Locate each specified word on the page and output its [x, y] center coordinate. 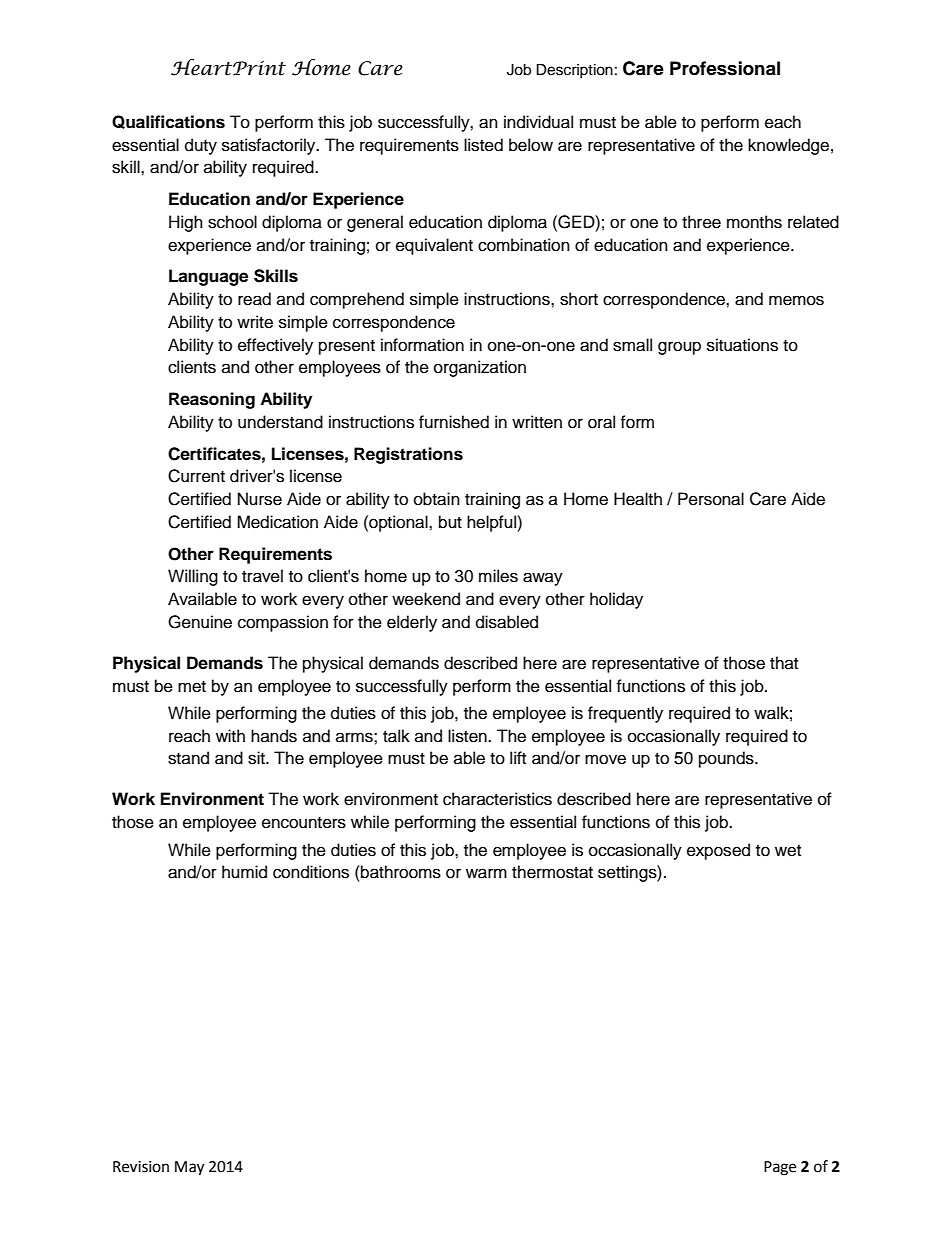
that [784, 662]
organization [480, 368]
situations [742, 345]
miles [498, 576]
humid [244, 872]
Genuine [200, 622]
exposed [718, 851]
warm [486, 873]
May [189, 1168]
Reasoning [212, 400]
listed [483, 145]
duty [201, 146]
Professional [725, 68]
